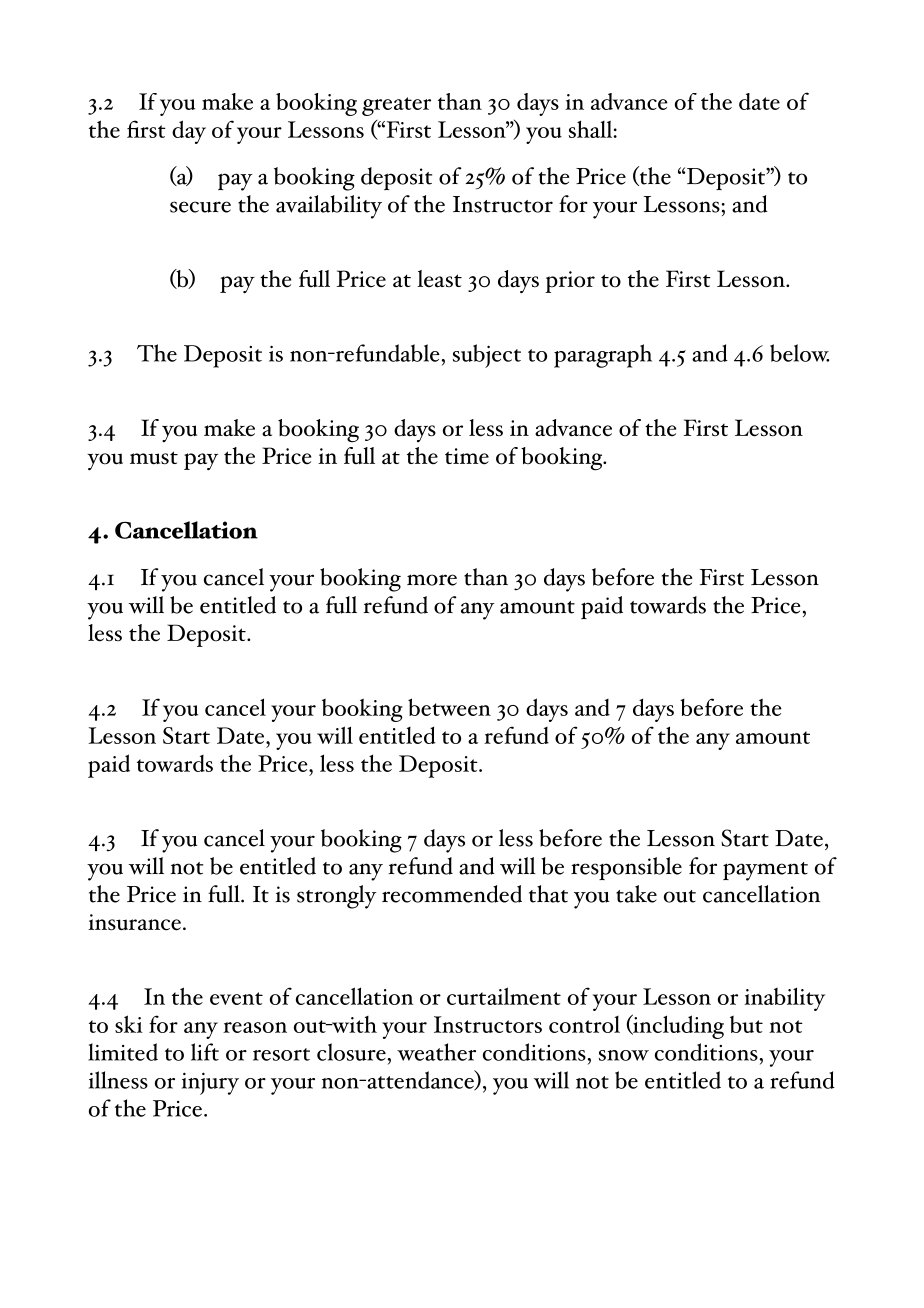 Image resolution: width=924 pixels, height=1308 pixels. I want to click on secure, so click(200, 207).
